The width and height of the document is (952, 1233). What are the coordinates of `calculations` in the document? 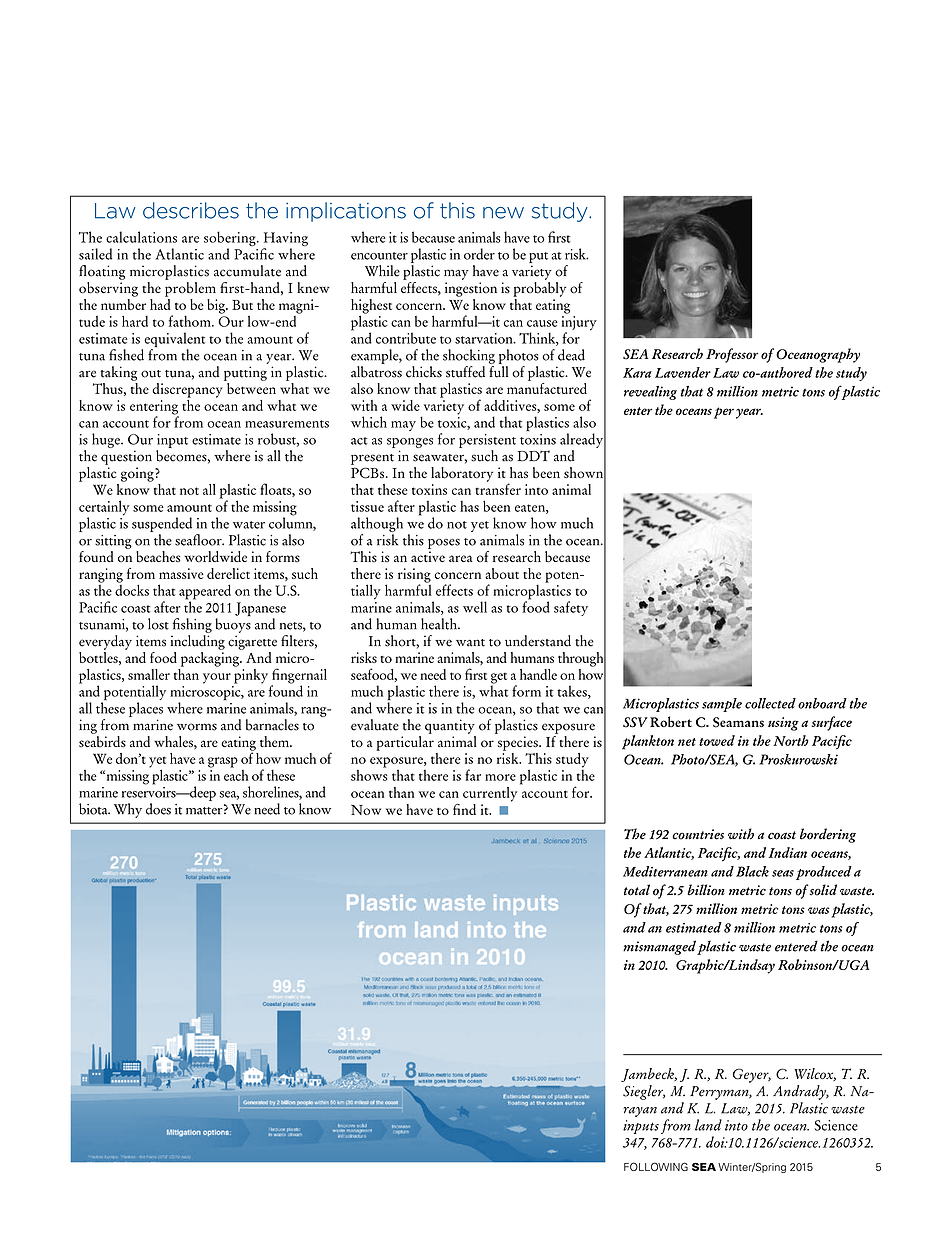 It's located at (141, 237).
